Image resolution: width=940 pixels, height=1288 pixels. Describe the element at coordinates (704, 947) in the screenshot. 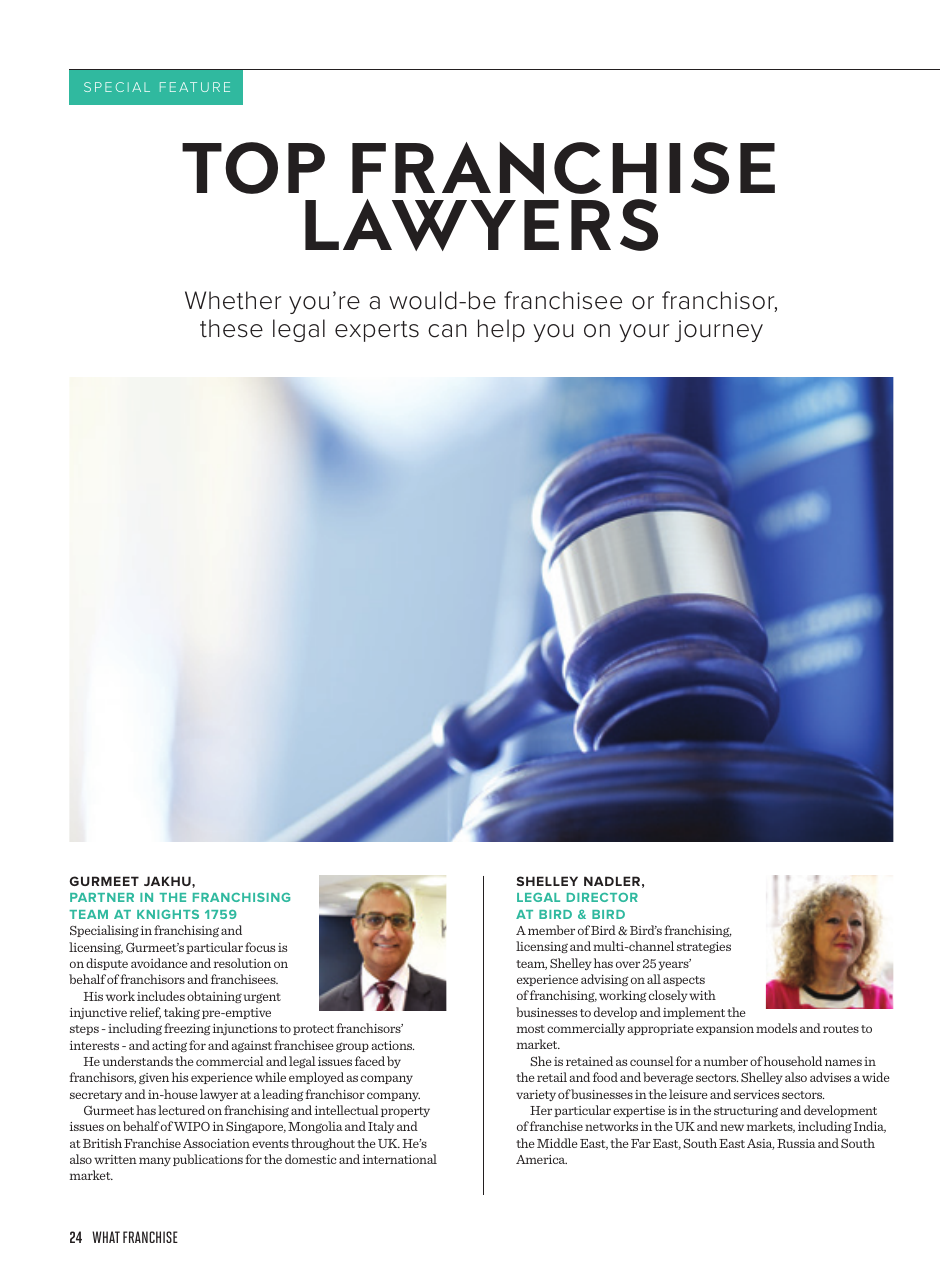

I see `strategies` at that location.
